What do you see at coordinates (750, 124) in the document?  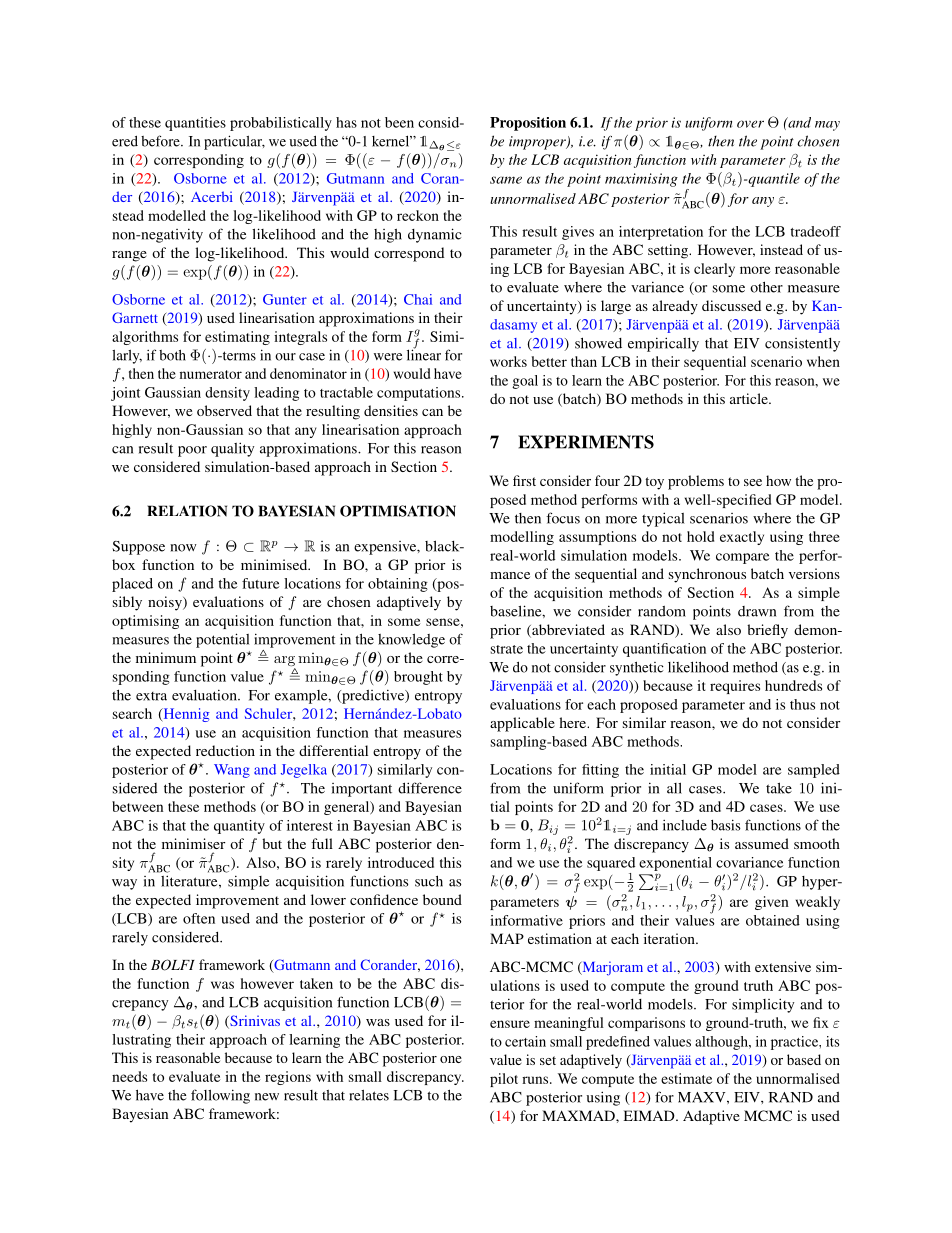 I see `over` at bounding box center [750, 124].
